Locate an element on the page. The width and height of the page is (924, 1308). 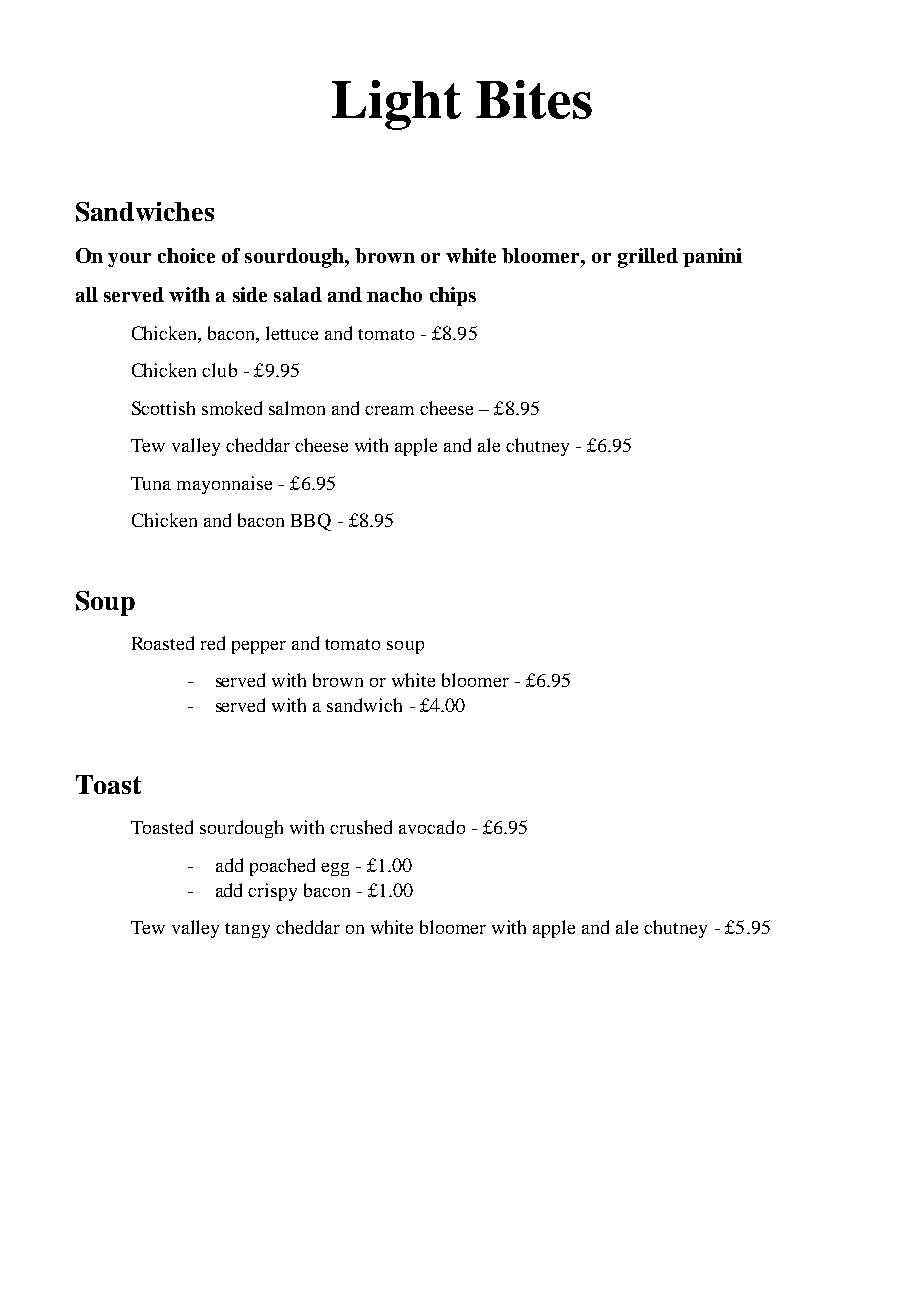
Light is located at coordinates (396, 105).
